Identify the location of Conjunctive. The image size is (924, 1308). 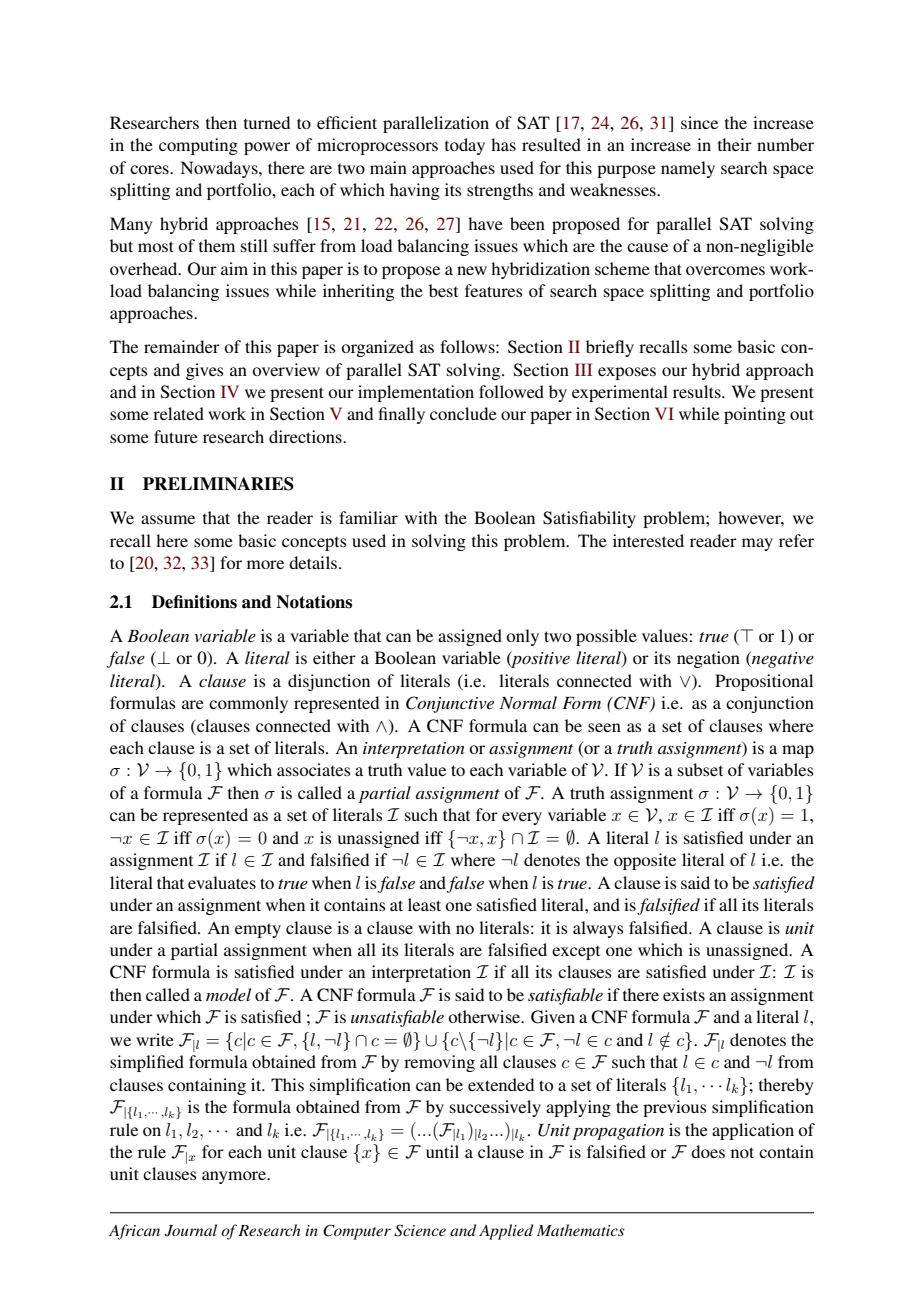
(450, 704).
